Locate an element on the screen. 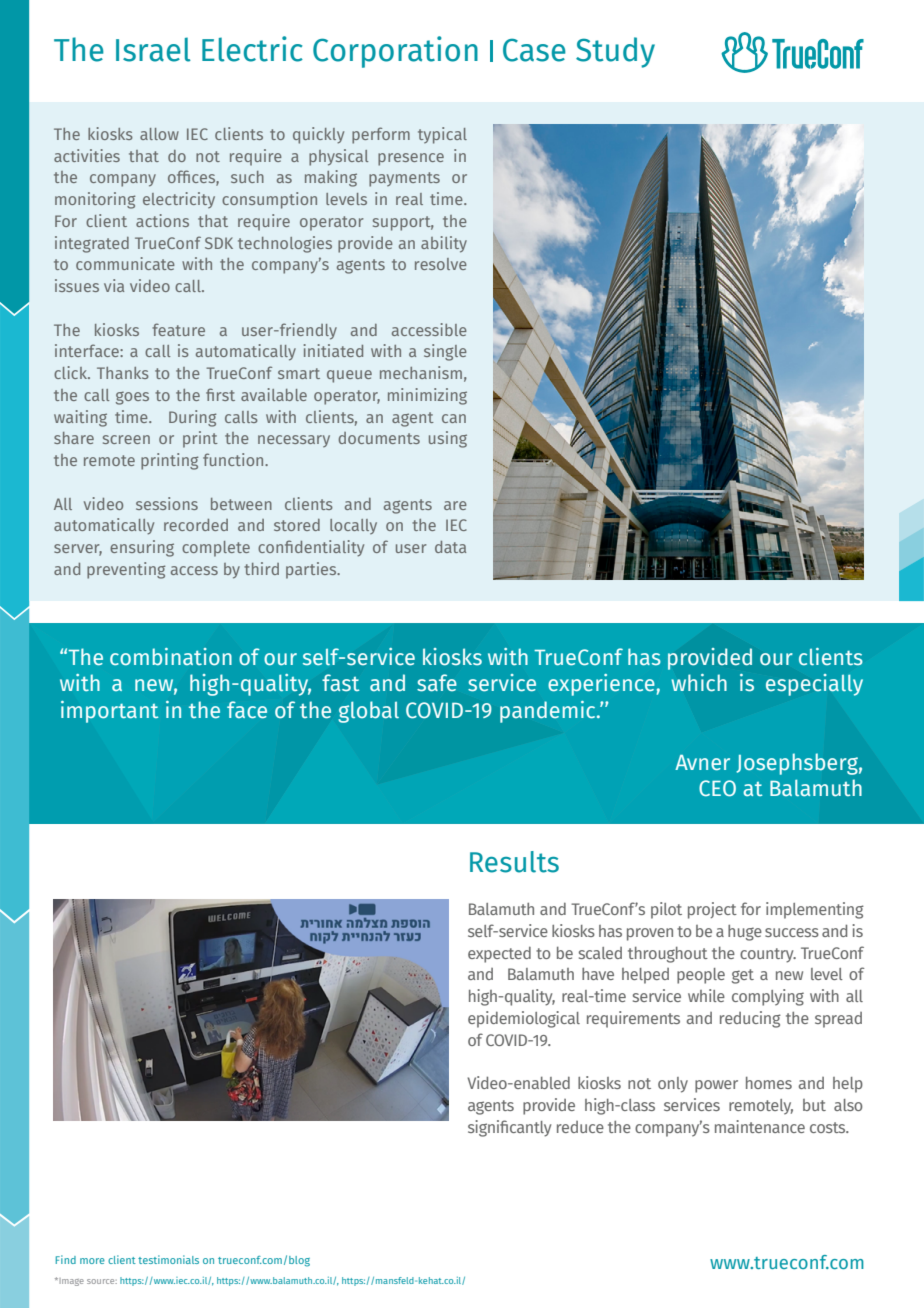  Study is located at coordinates (615, 52).
